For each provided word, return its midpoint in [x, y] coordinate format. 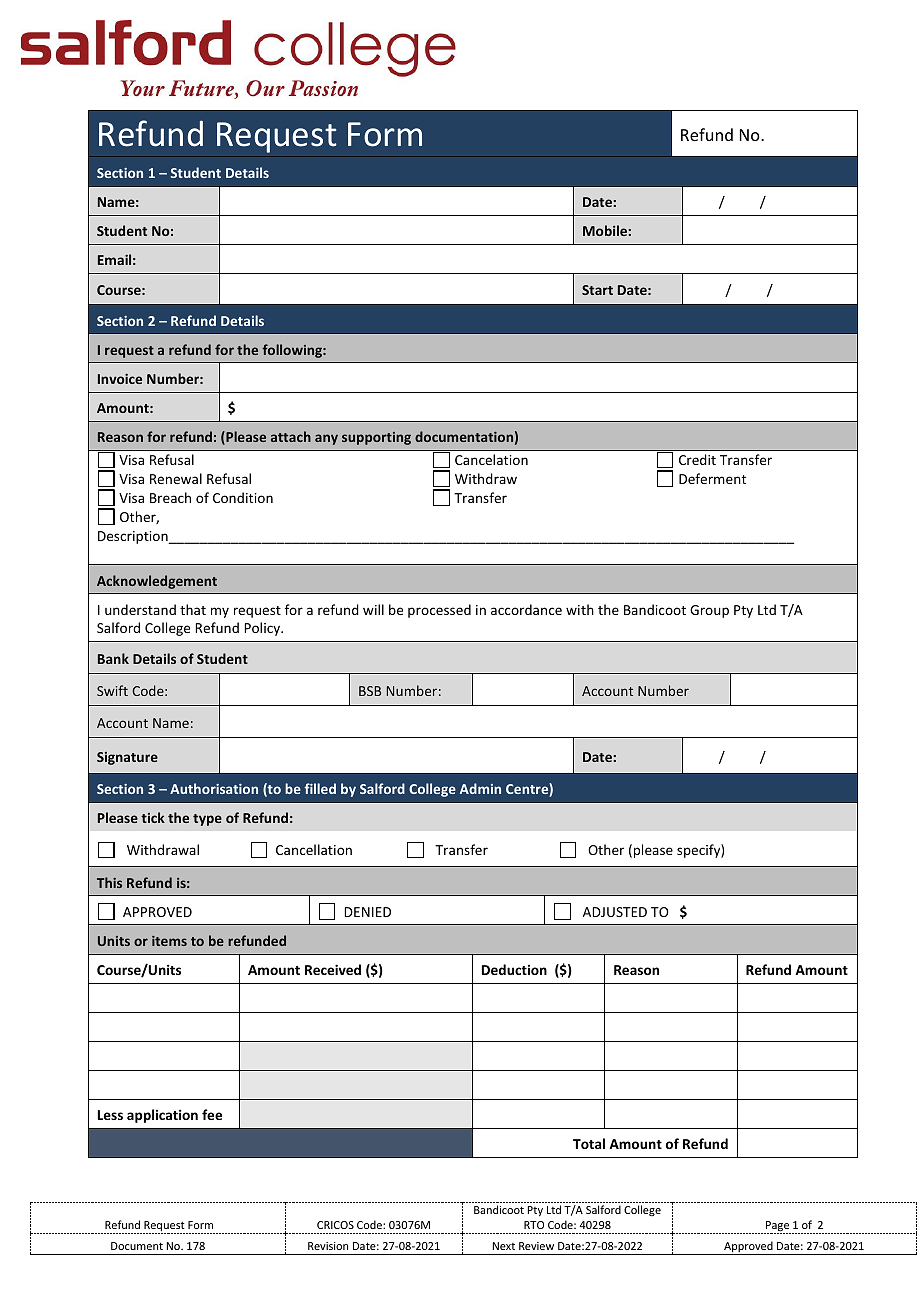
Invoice [120, 378]
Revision [328, 1246]
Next [504, 1246]
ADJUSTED [615, 912]
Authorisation [214, 788]
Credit [697, 459]
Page [777, 1227]
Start [597, 290]
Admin [480, 788]
